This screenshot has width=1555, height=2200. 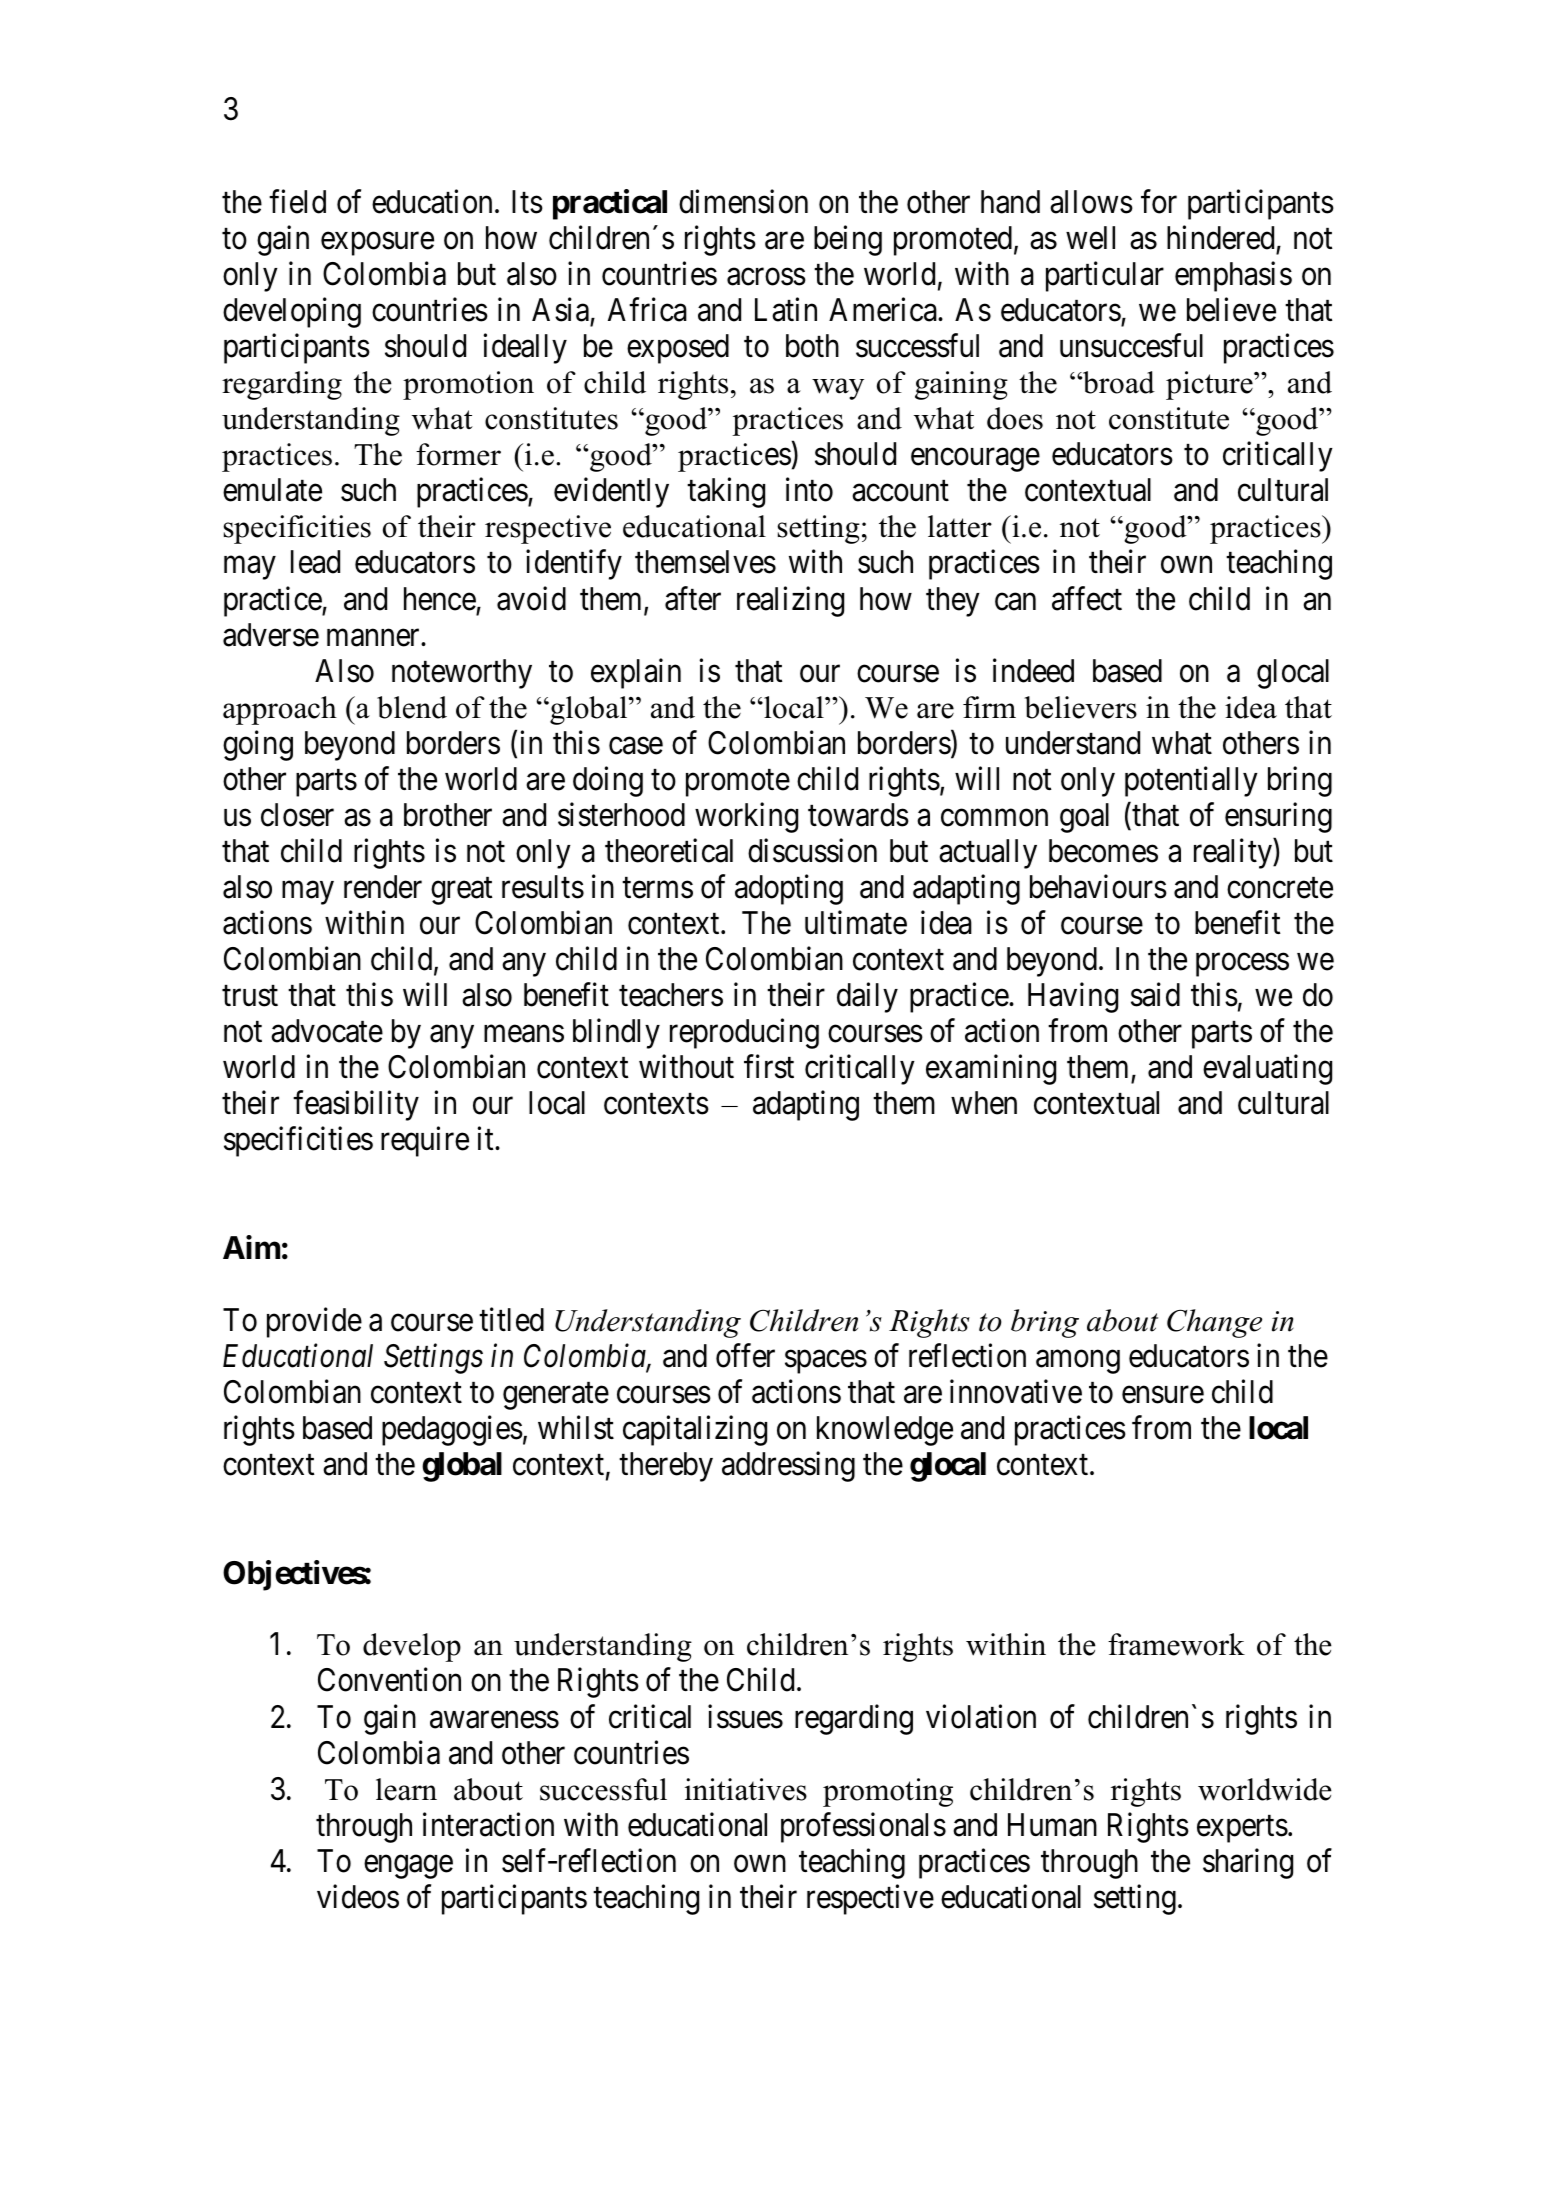 I want to click on initiatives, so click(x=746, y=1789).
